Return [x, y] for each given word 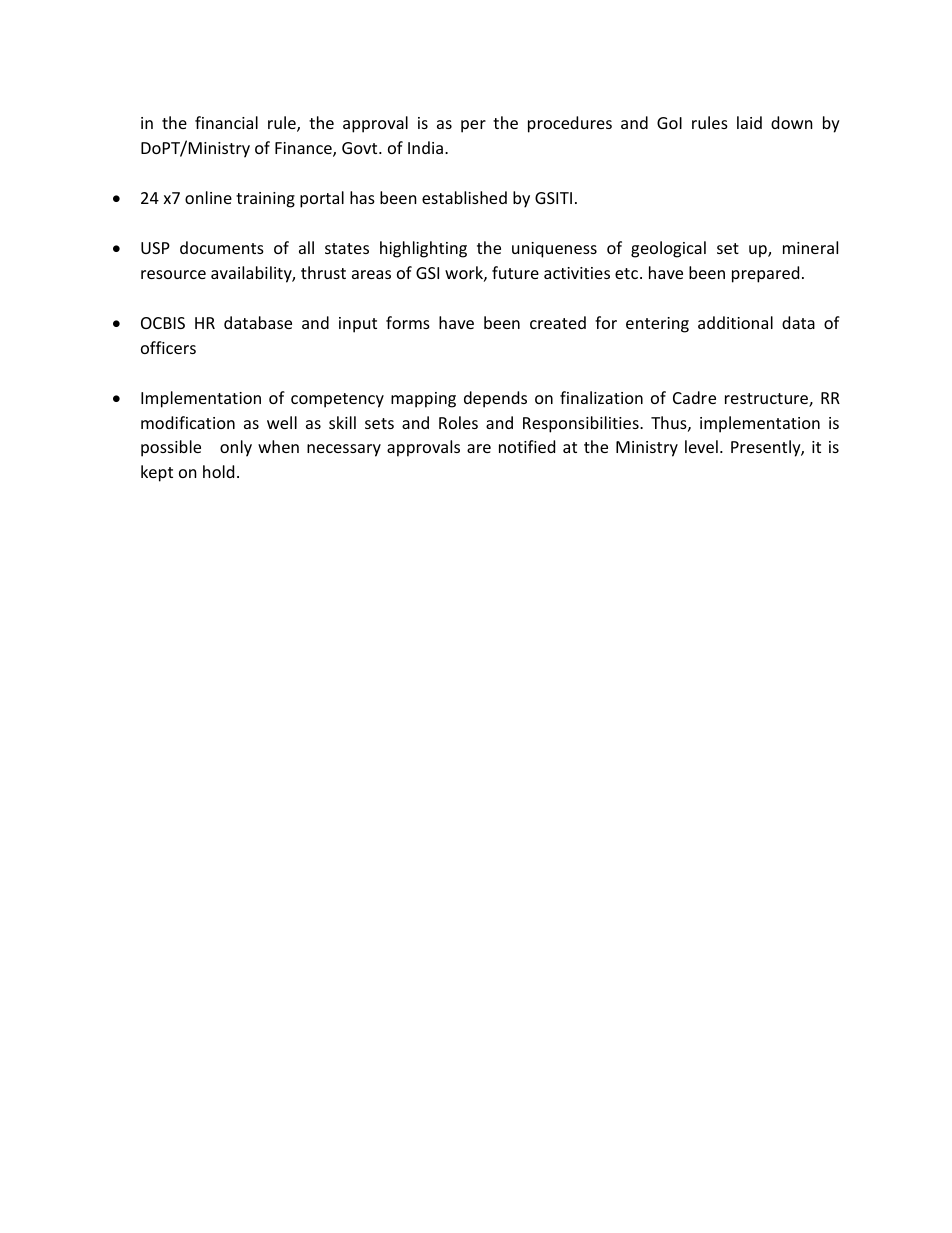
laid [749, 122]
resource [173, 274]
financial [226, 122]
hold [218, 471]
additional [735, 322]
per [473, 126]
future [515, 272]
